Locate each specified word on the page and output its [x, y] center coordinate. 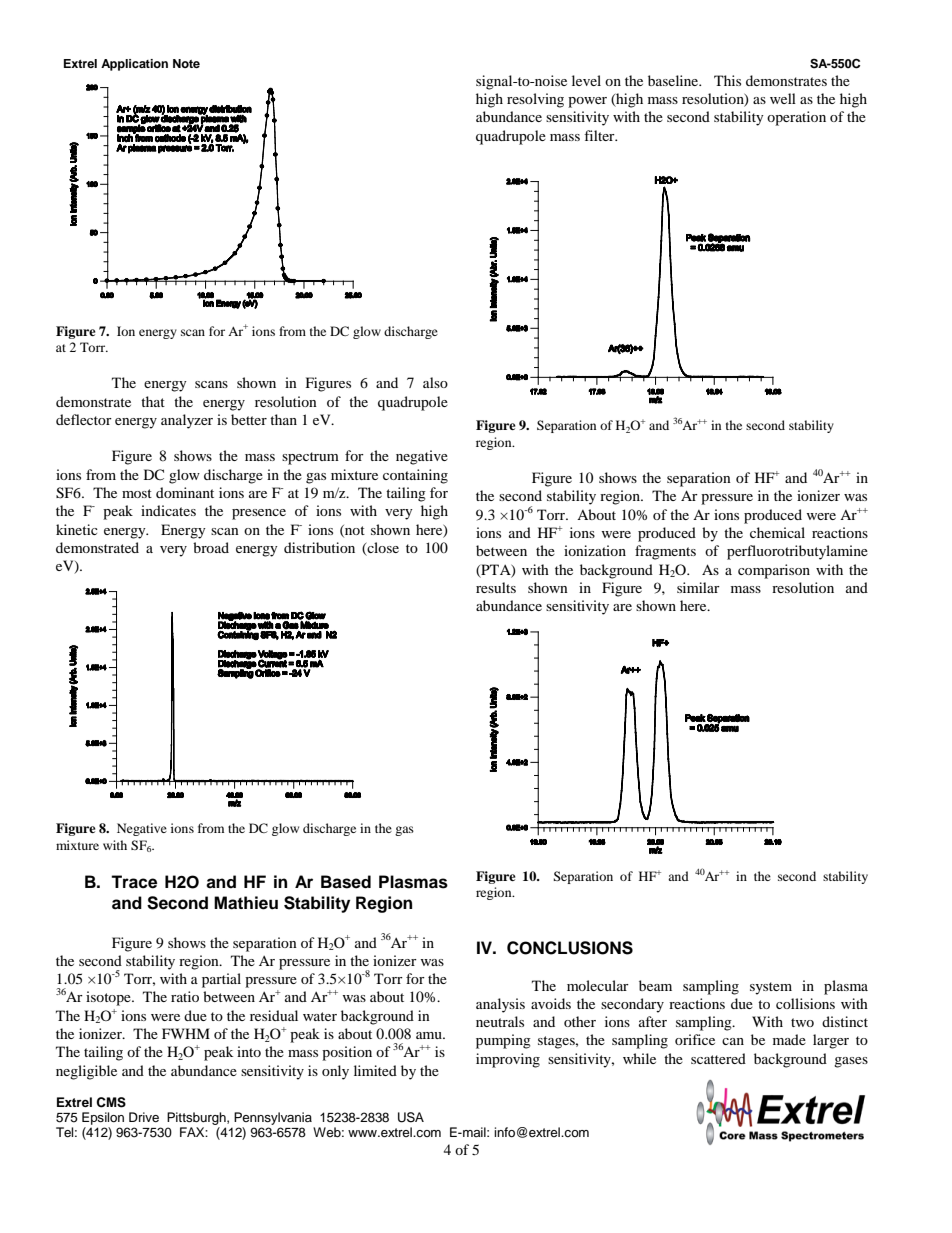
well [783, 98]
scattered [718, 1058]
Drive [144, 1117]
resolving [535, 100]
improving [508, 1060]
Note [186, 63]
